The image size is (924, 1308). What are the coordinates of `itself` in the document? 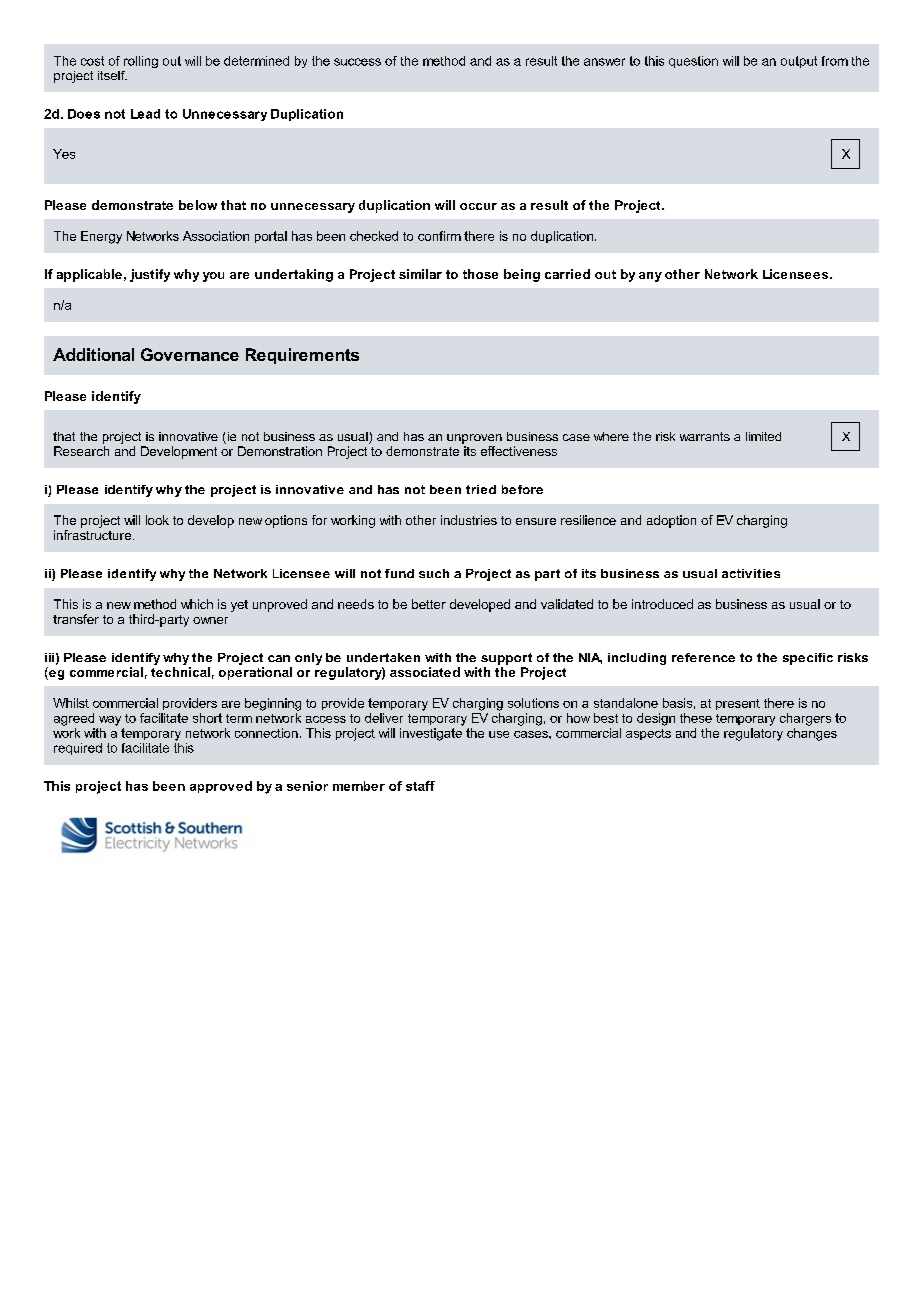 It's located at (112, 75).
